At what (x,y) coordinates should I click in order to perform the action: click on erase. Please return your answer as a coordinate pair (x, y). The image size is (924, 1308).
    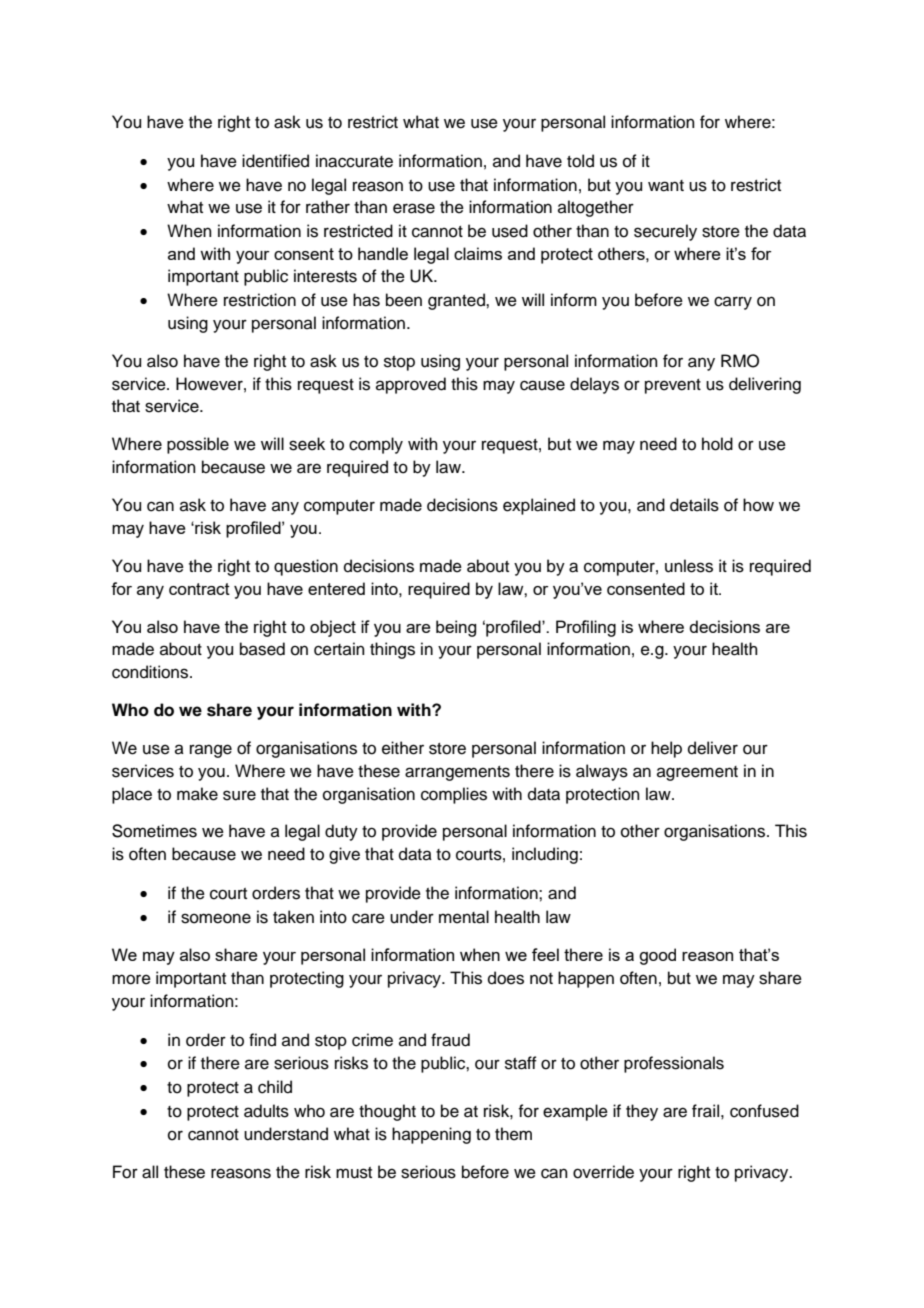
    Looking at the image, I should click on (414, 208).
